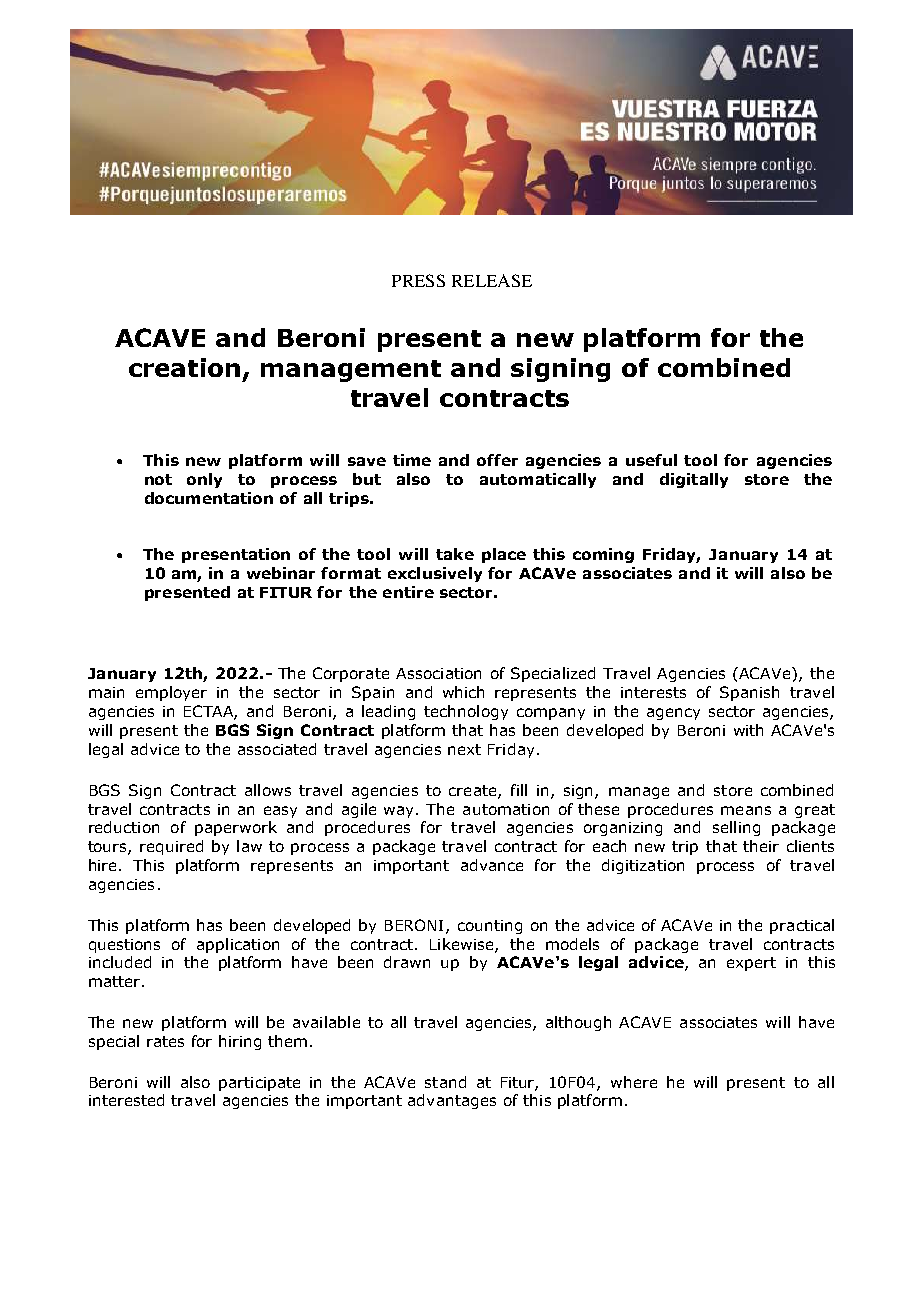 This screenshot has width=924, height=1308. Describe the element at coordinates (497, 460) in the screenshot. I see `offer` at that location.
